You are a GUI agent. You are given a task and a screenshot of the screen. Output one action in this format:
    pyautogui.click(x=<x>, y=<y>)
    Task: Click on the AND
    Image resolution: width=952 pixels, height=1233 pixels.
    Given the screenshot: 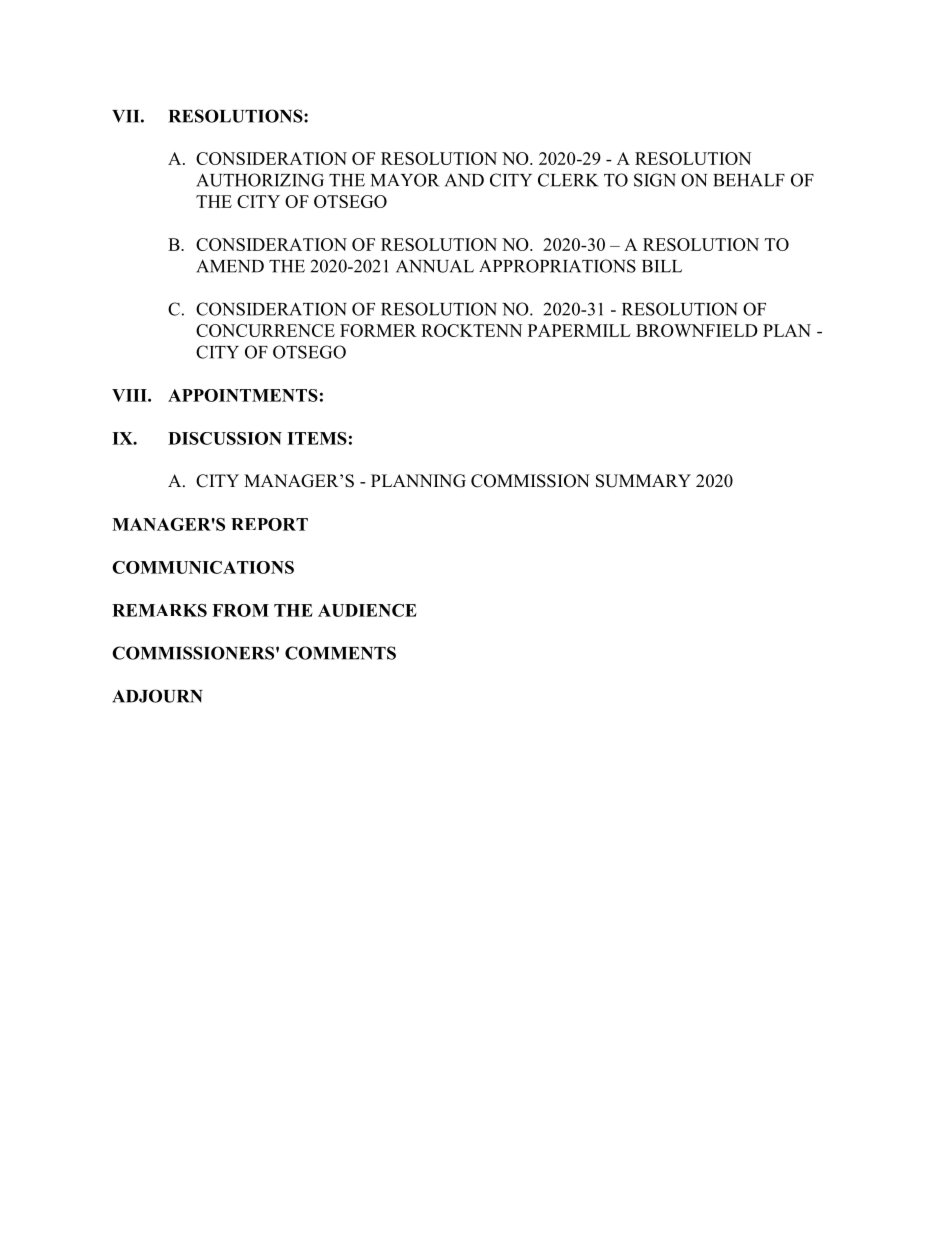 What is the action you would take?
    pyautogui.click(x=464, y=180)
